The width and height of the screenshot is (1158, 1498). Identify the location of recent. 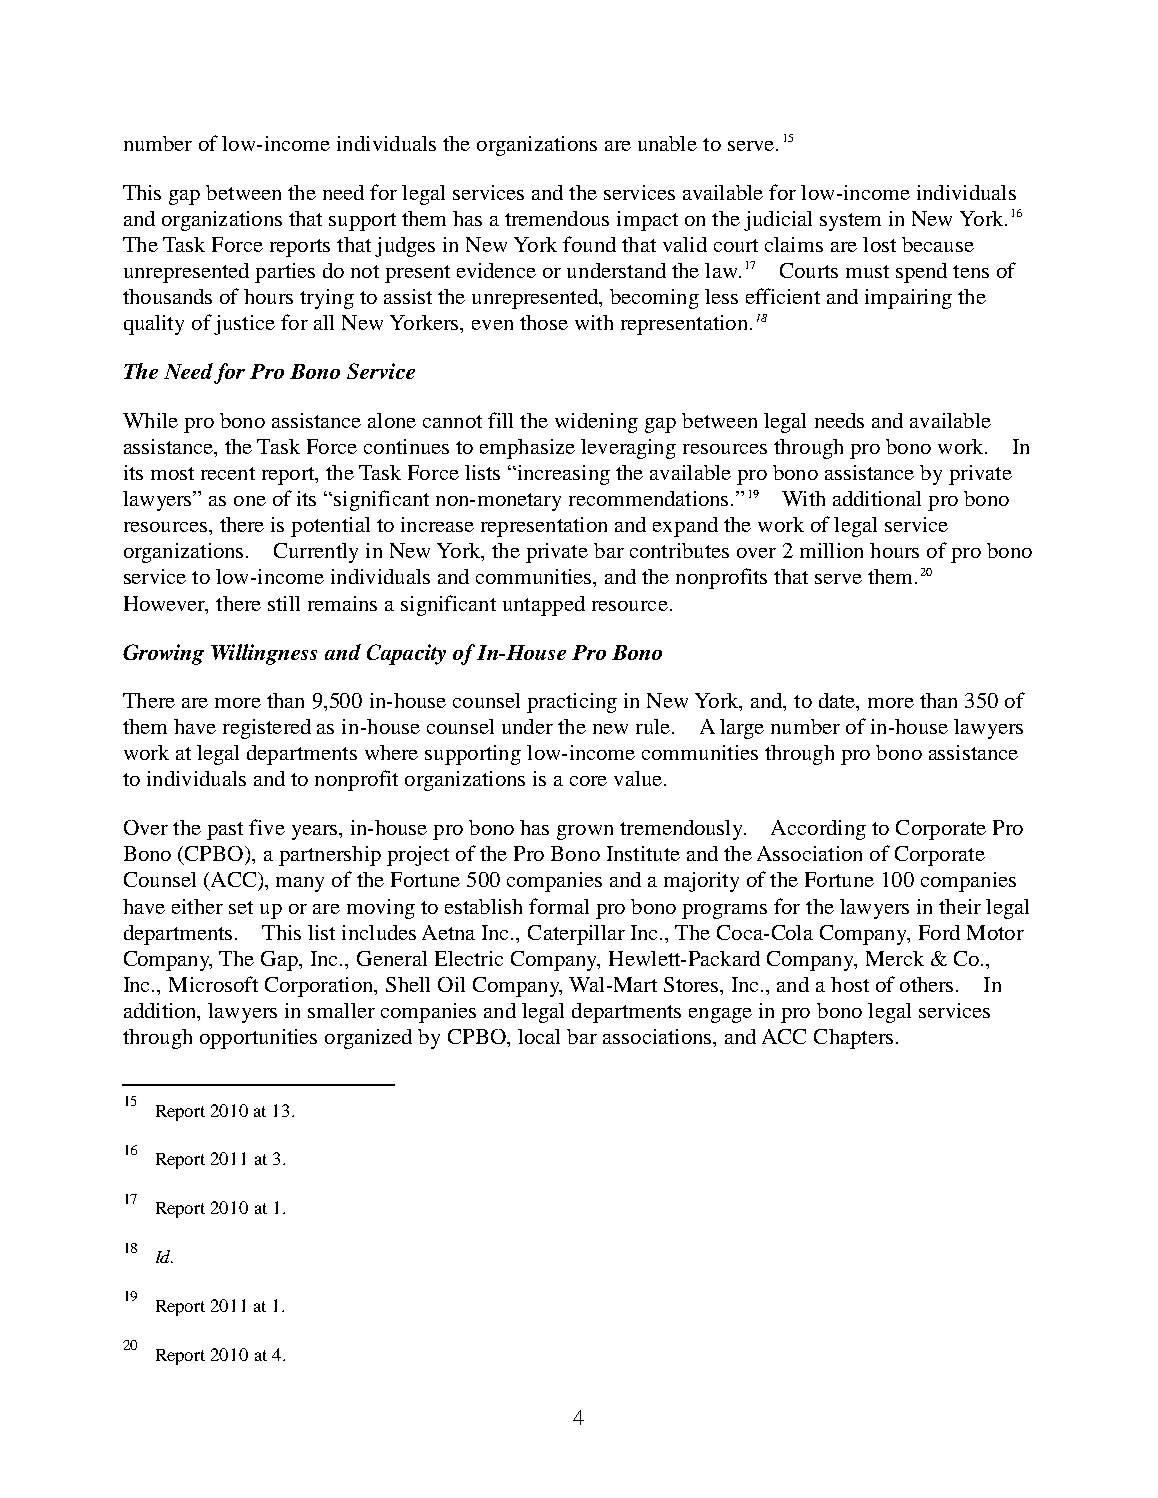
(228, 473).
